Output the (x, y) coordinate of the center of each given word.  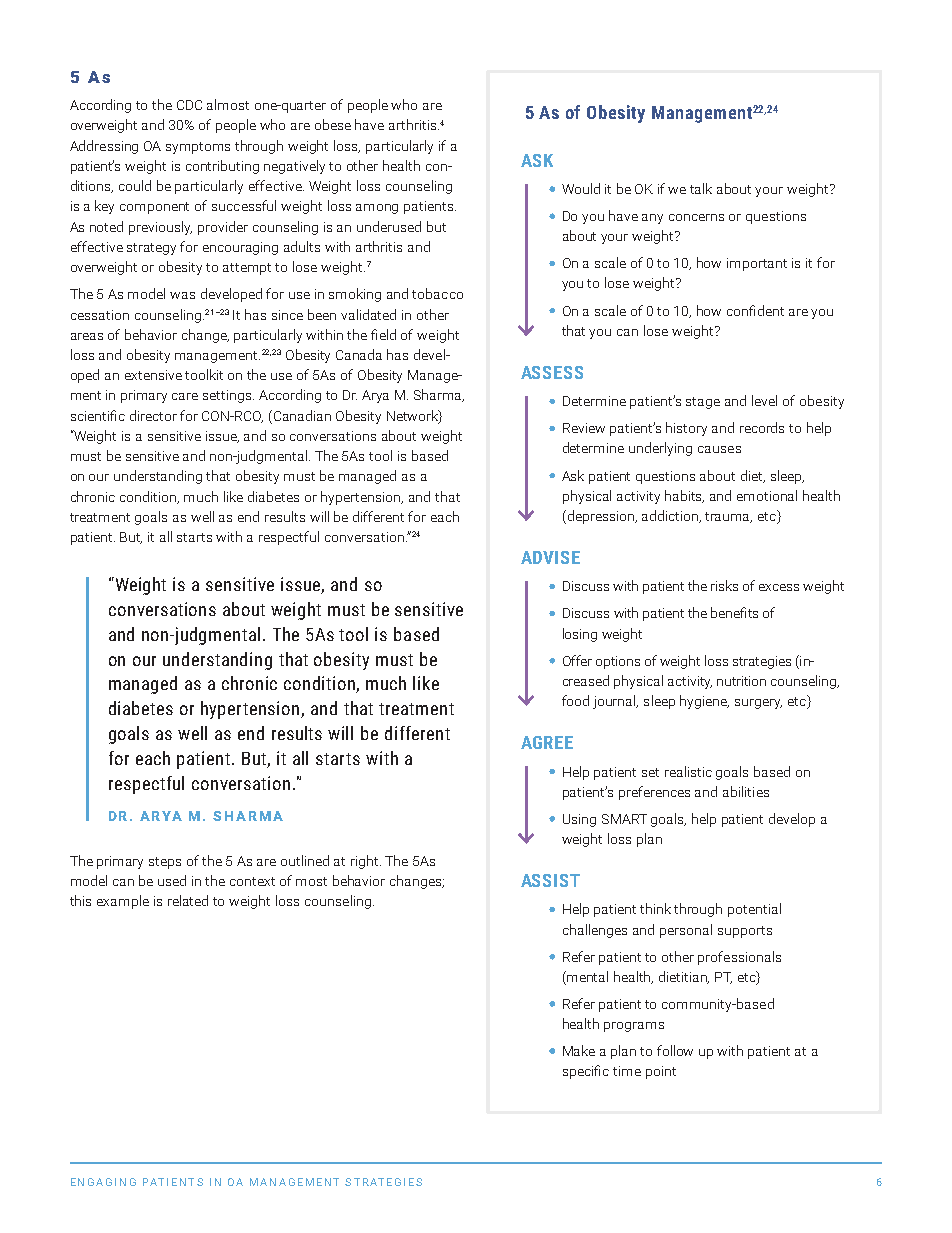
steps (165, 863)
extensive (153, 375)
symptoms (198, 148)
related (188, 900)
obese (333, 124)
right (366, 862)
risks (724, 585)
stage (703, 403)
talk (701, 188)
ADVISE (550, 557)
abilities (746, 791)
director (153, 415)
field (383, 334)
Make (579, 1050)
